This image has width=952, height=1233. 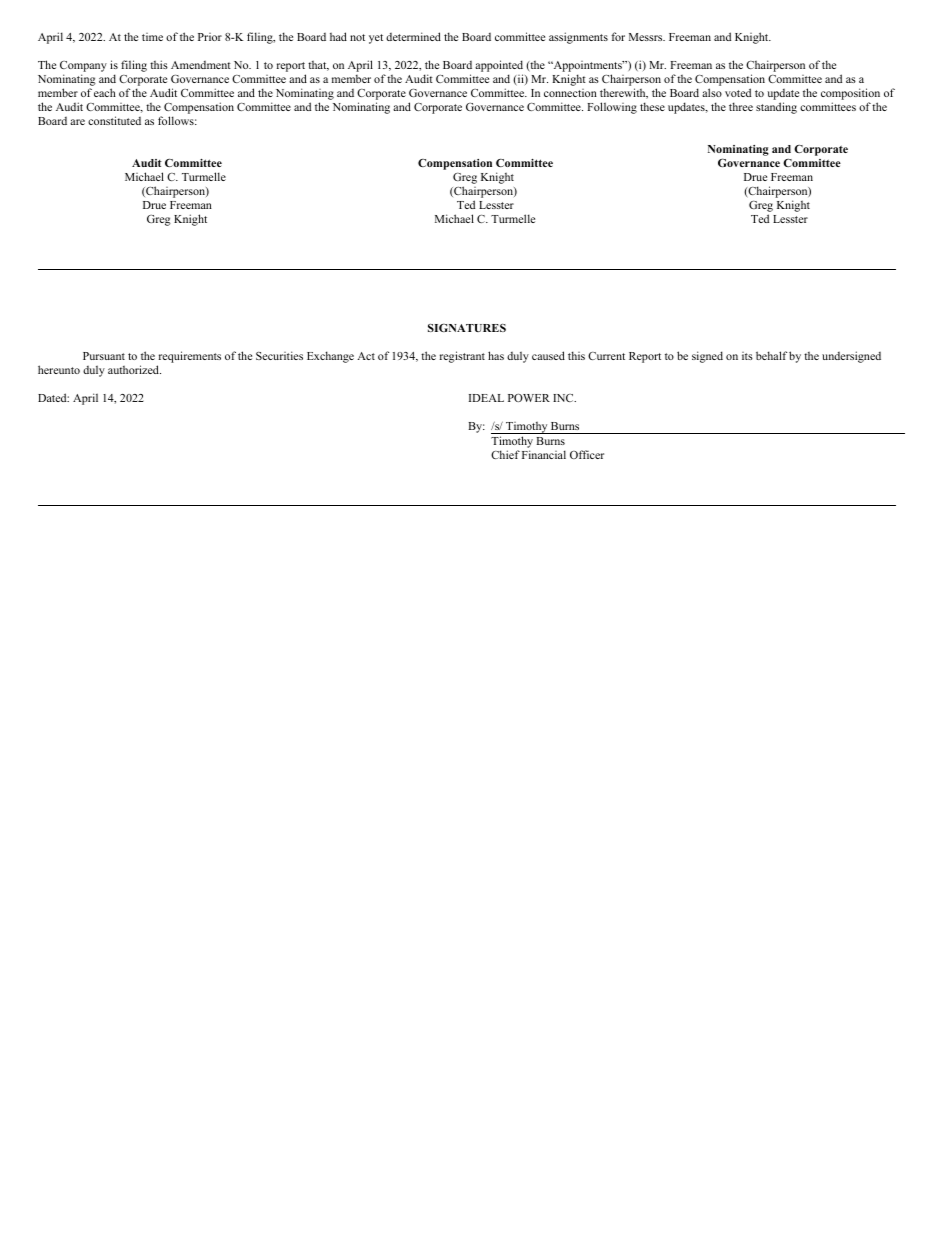 I want to click on Chief, so click(x=505, y=454).
